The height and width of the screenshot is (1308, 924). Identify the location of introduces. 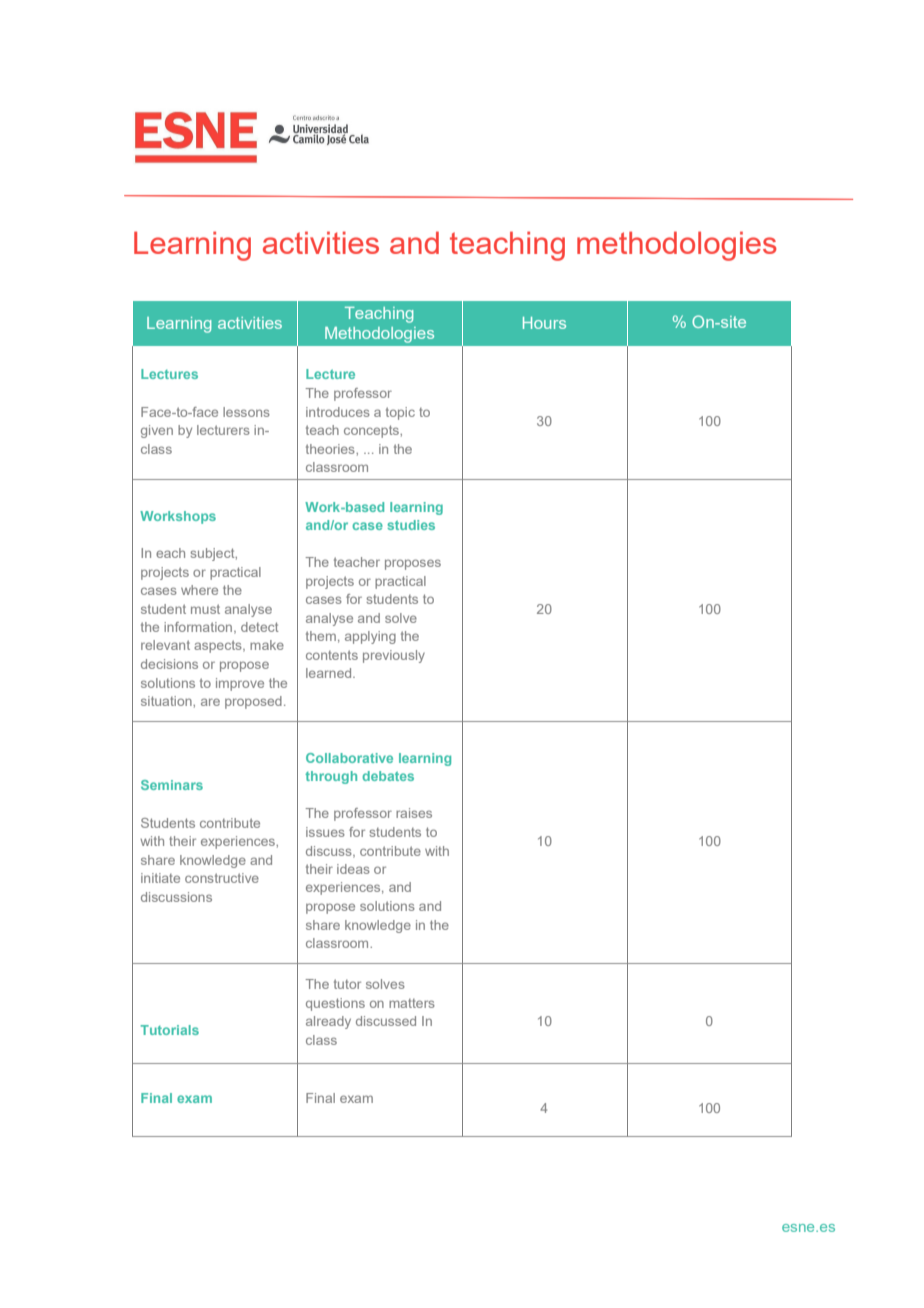
(338, 412).
